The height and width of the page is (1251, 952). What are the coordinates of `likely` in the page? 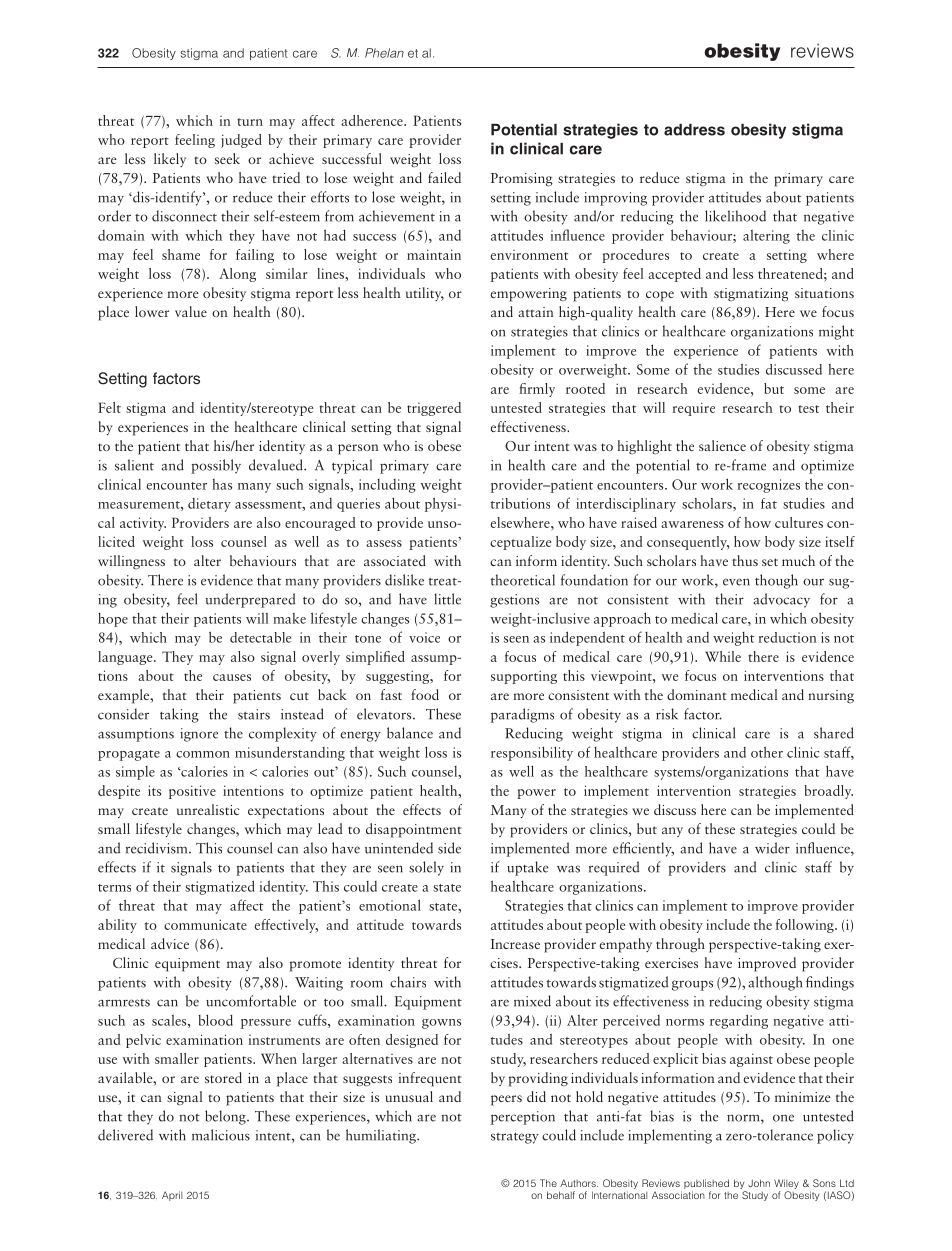 It's located at (170, 160).
